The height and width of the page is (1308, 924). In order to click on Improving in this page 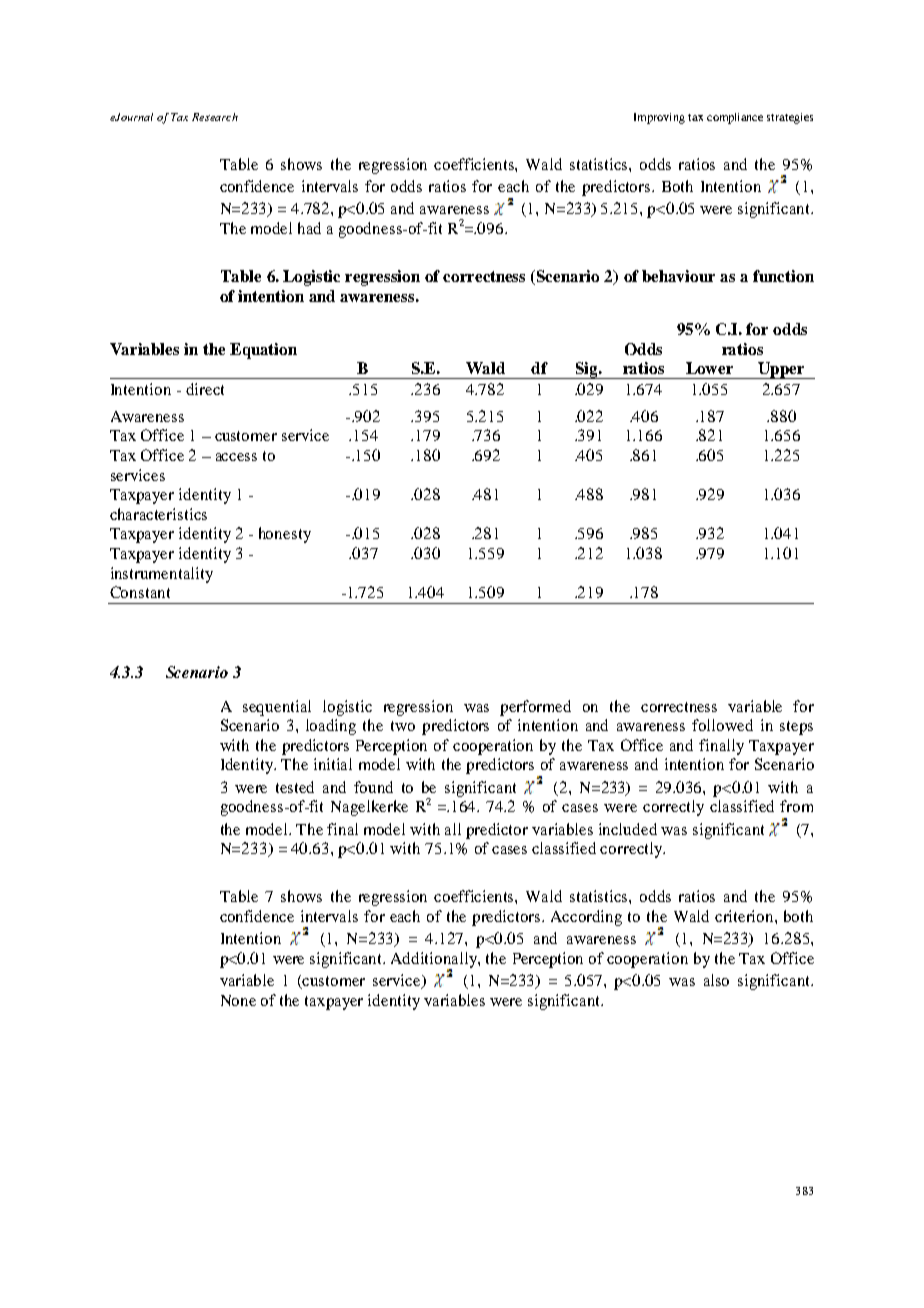, I will do `click(659, 118)`.
